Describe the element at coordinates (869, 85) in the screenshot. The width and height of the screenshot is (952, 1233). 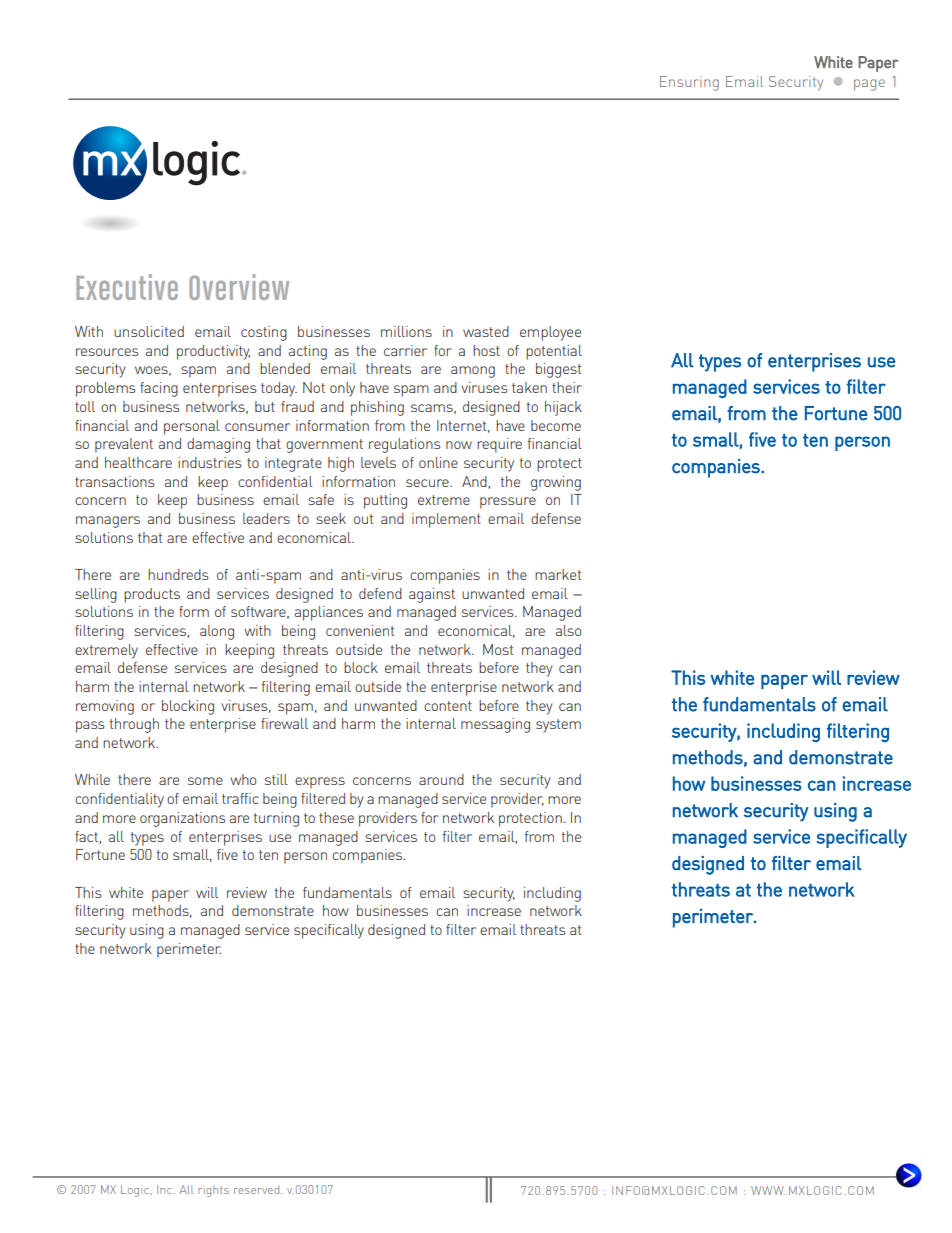
I see `page` at that location.
